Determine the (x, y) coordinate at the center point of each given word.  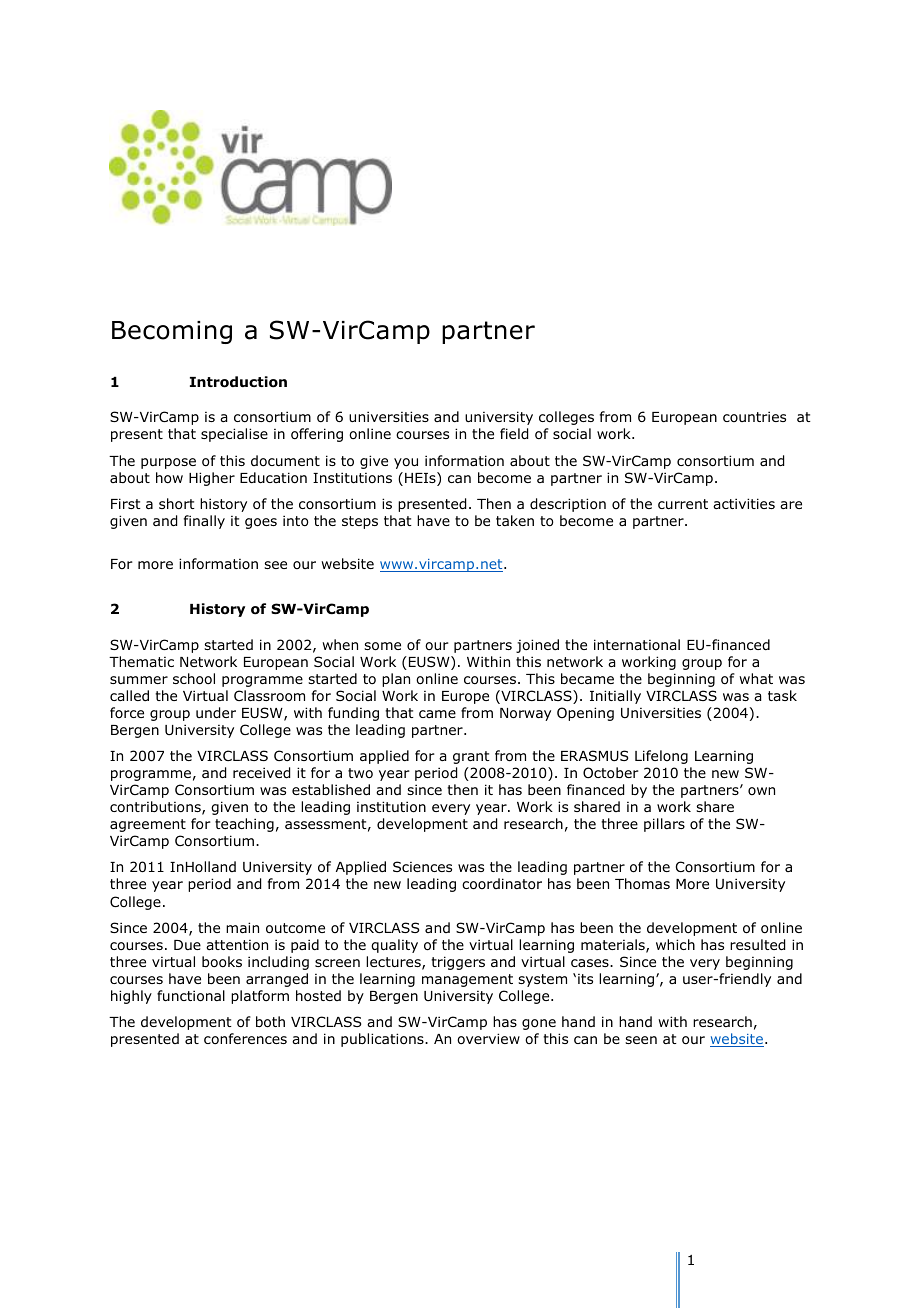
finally (204, 522)
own (761, 791)
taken (515, 520)
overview (488, 1038)
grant (471, 757)
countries (754, 416)
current (683, 504)
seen (641, 1040)
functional (191, 996)
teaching (244, 825)
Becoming (172, 332)
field (514, 434)
